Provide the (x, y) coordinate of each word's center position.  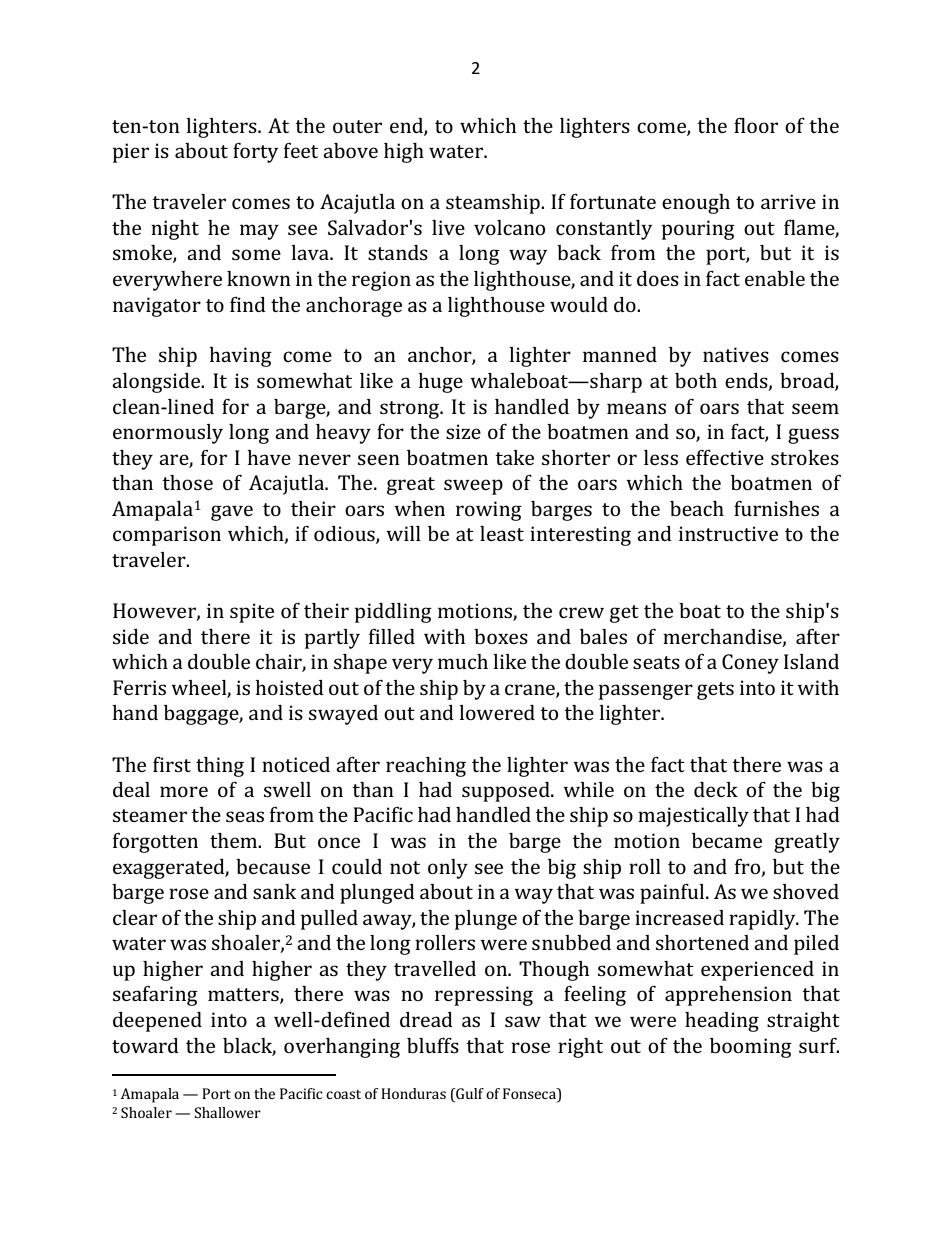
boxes (501, 636)
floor (756, 125)
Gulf (469, 1095)
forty (255, 153)
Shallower (227, 1112)
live (448, 227)
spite (252, 613)
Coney (750, 664)
